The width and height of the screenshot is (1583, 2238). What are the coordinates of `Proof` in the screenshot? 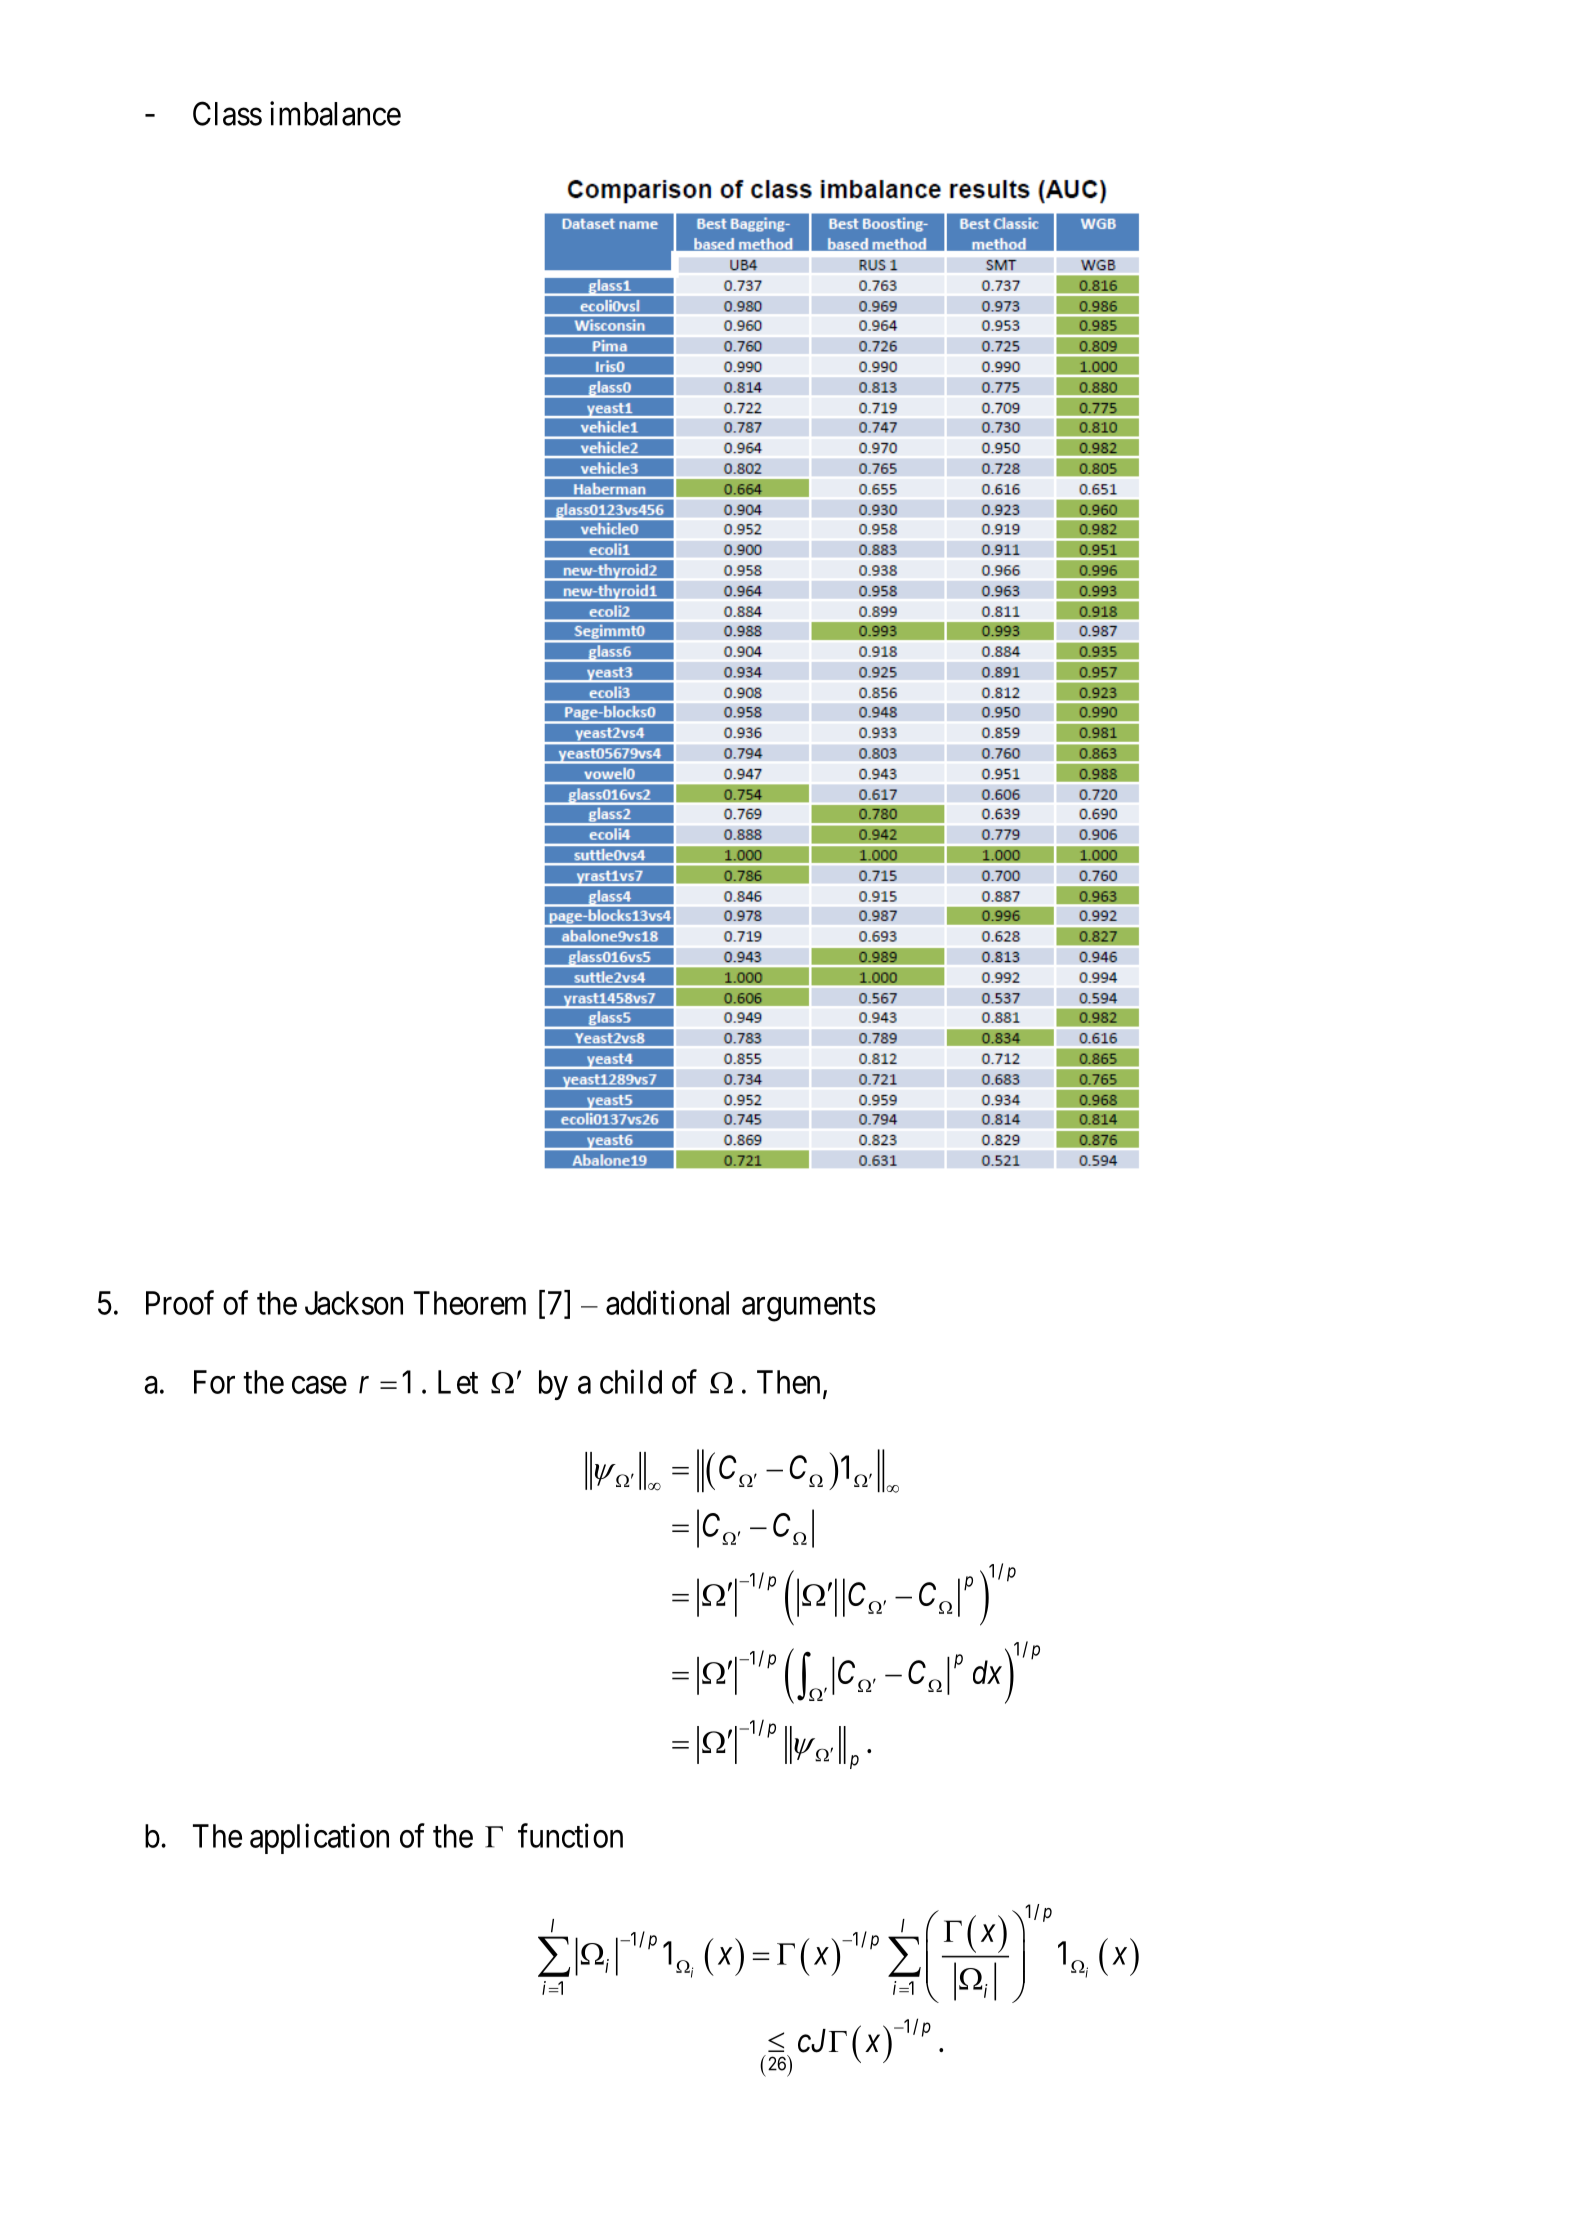 It's located at (180, 1302).
